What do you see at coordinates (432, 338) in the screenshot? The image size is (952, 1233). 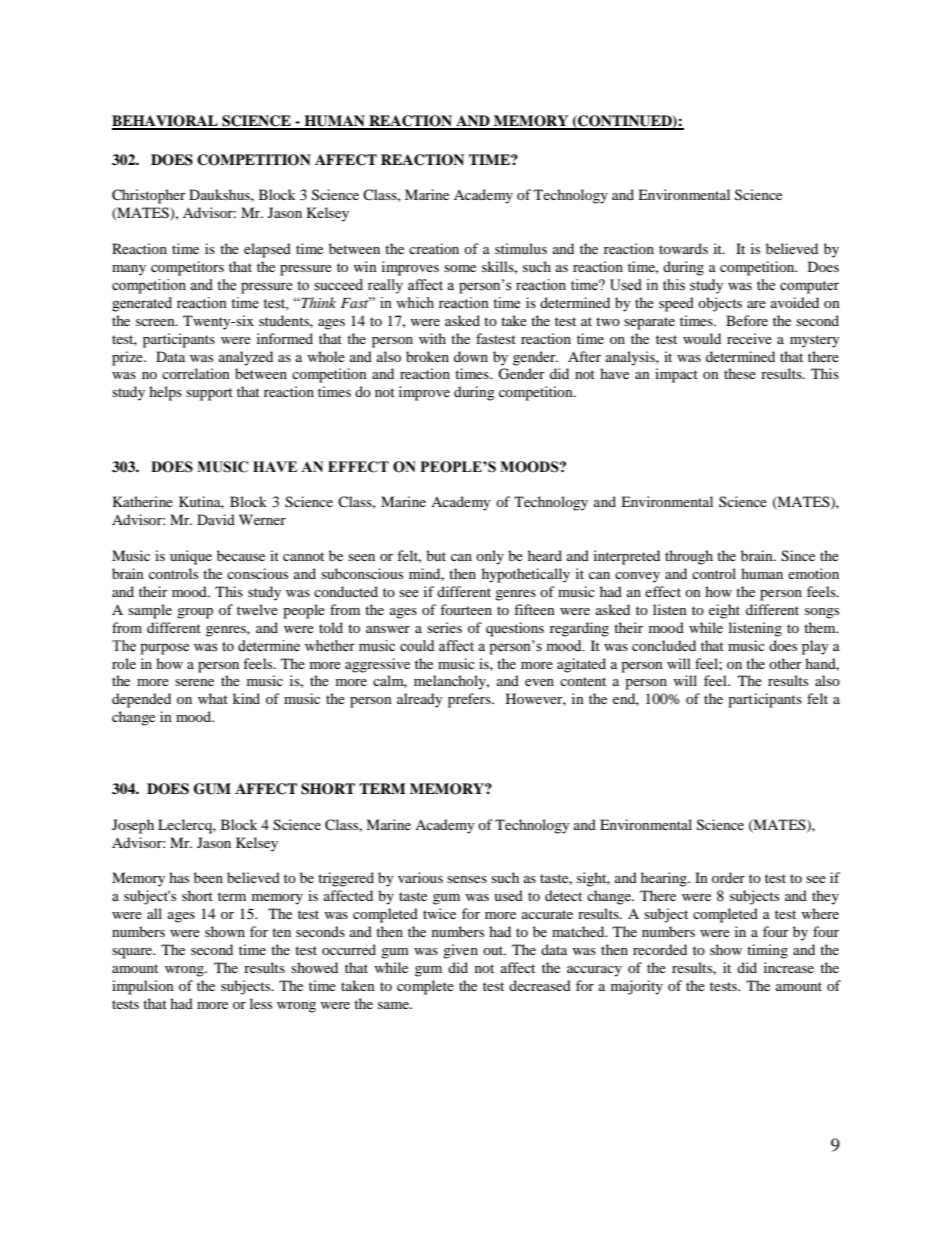 I see `with` at bounding box center [432, 338].
